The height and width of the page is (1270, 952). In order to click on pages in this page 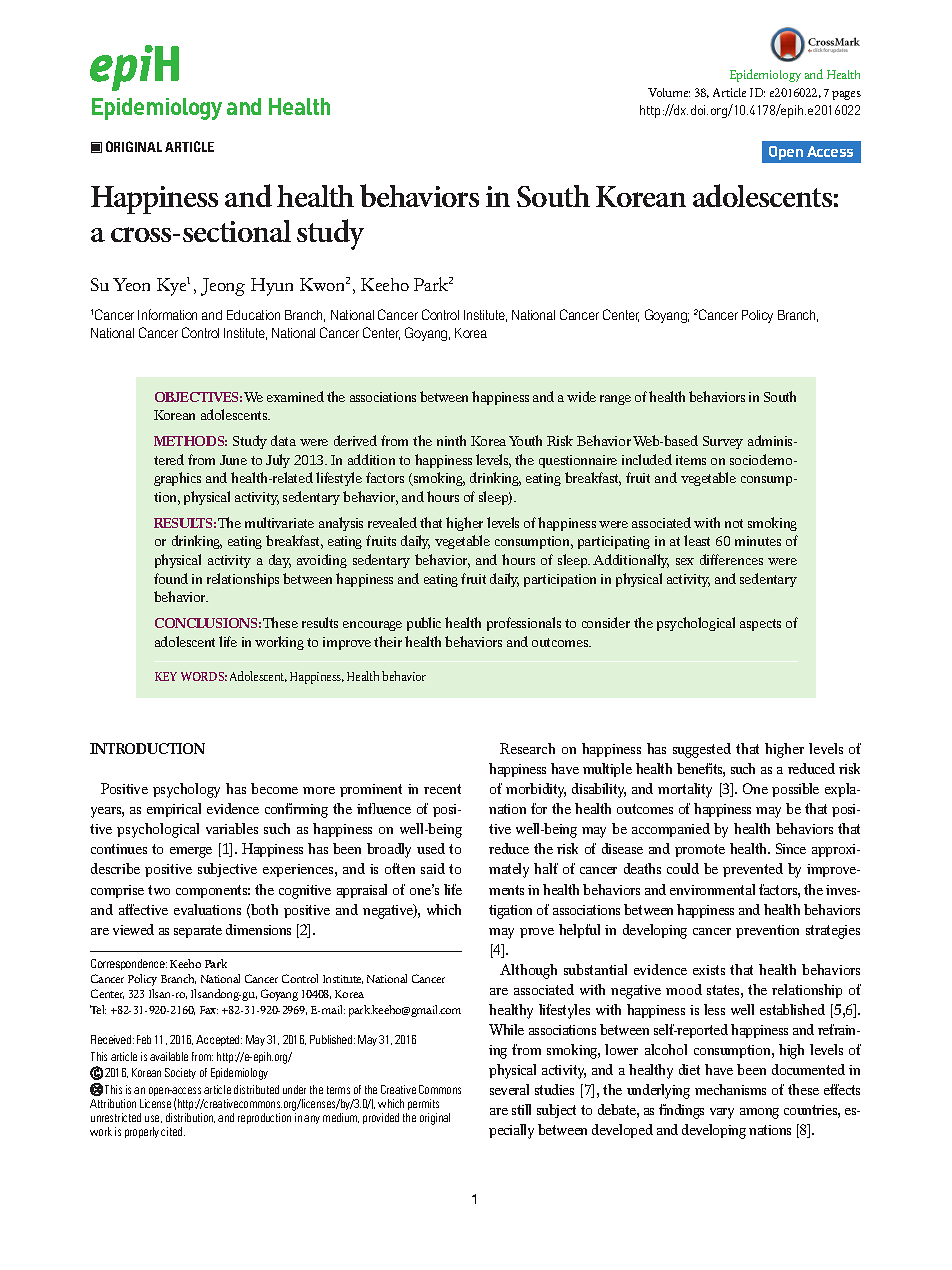, I will do `click(846, 95)`.
